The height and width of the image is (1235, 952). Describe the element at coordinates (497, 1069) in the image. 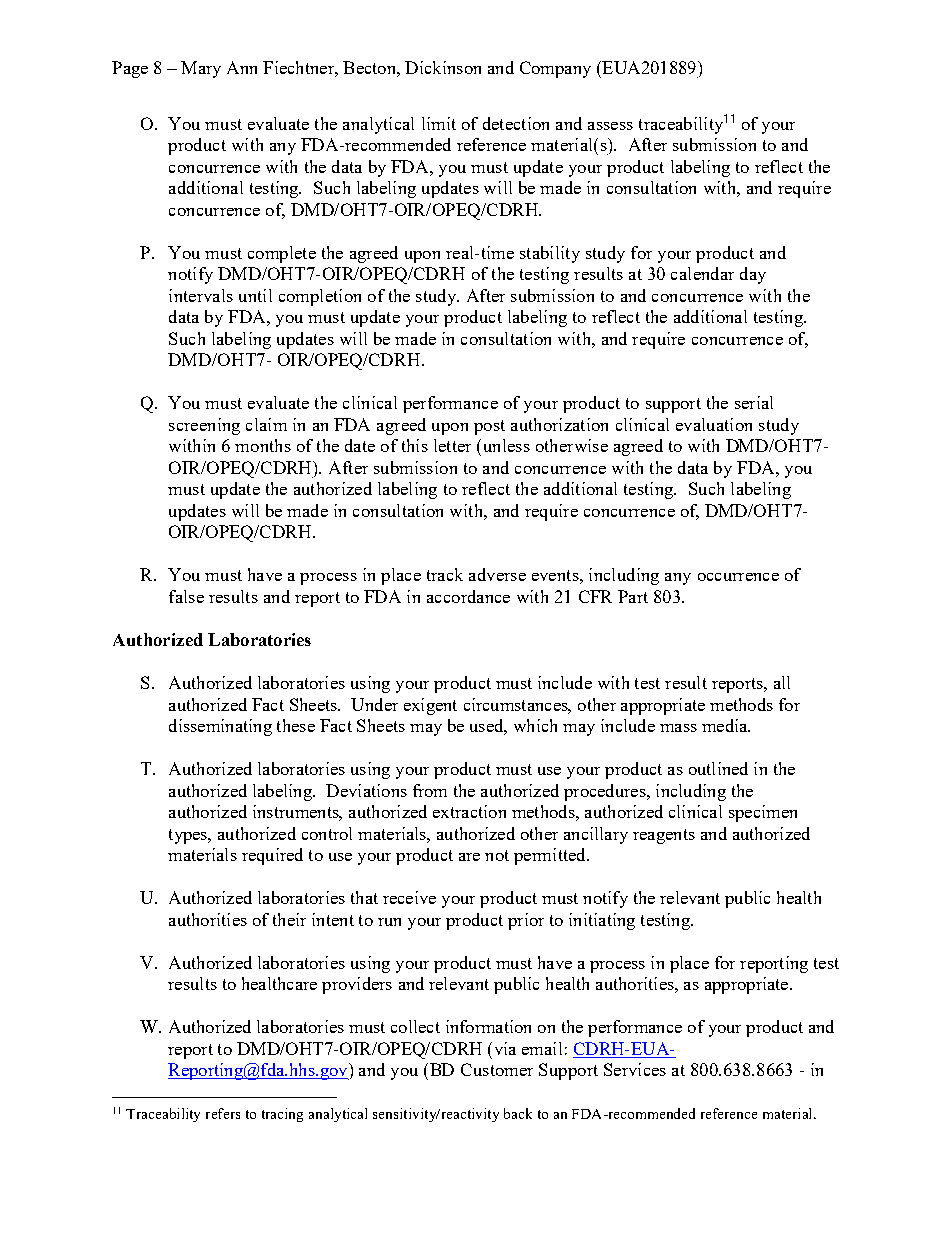

I see `Customer` at that location.
